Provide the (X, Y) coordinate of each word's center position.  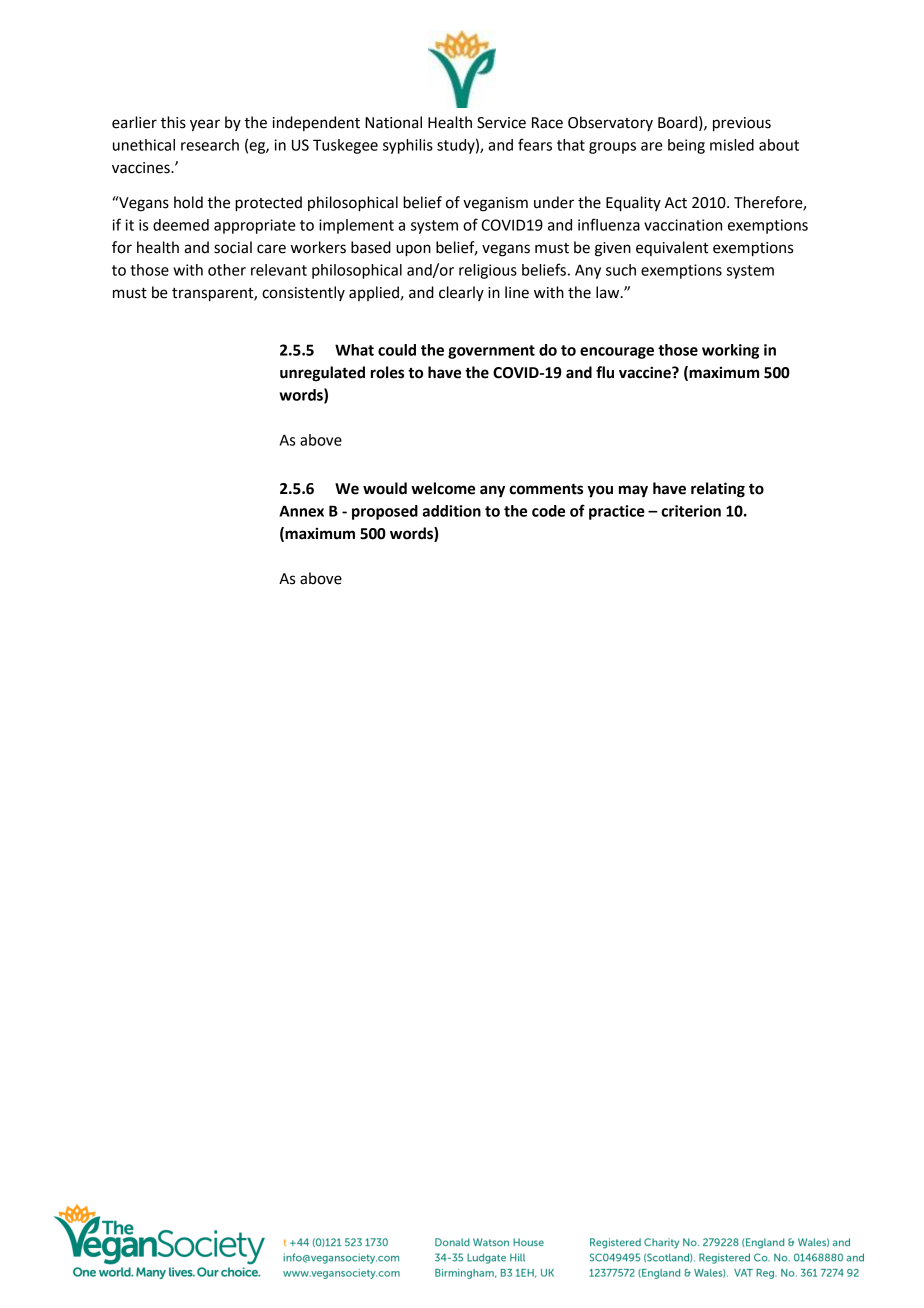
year (205, 125)
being (686, 146)
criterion (691, 511)
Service (501, 123)
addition (451, 511)
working (730, 351)
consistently (303, 293)
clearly (461, 293)
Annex (301, 511)
